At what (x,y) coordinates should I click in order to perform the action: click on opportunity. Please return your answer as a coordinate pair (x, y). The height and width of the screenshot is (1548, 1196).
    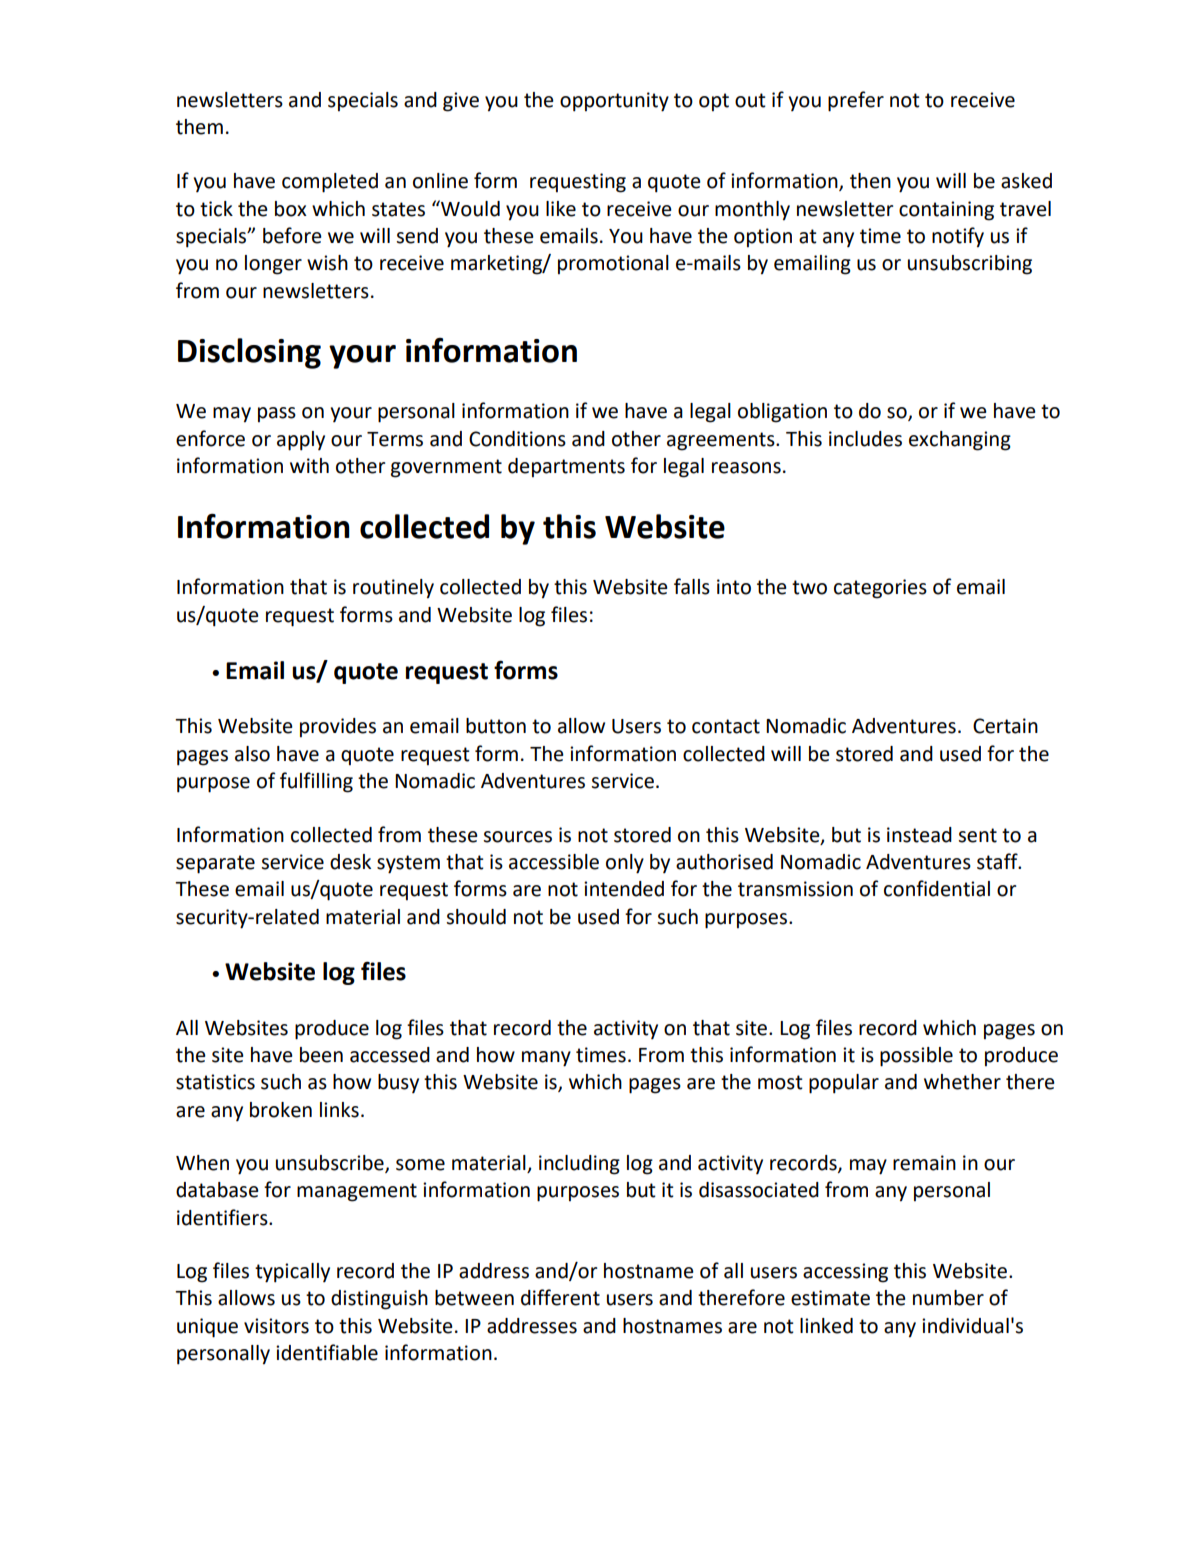
    Looking at the image, I should click on (614, 102).
